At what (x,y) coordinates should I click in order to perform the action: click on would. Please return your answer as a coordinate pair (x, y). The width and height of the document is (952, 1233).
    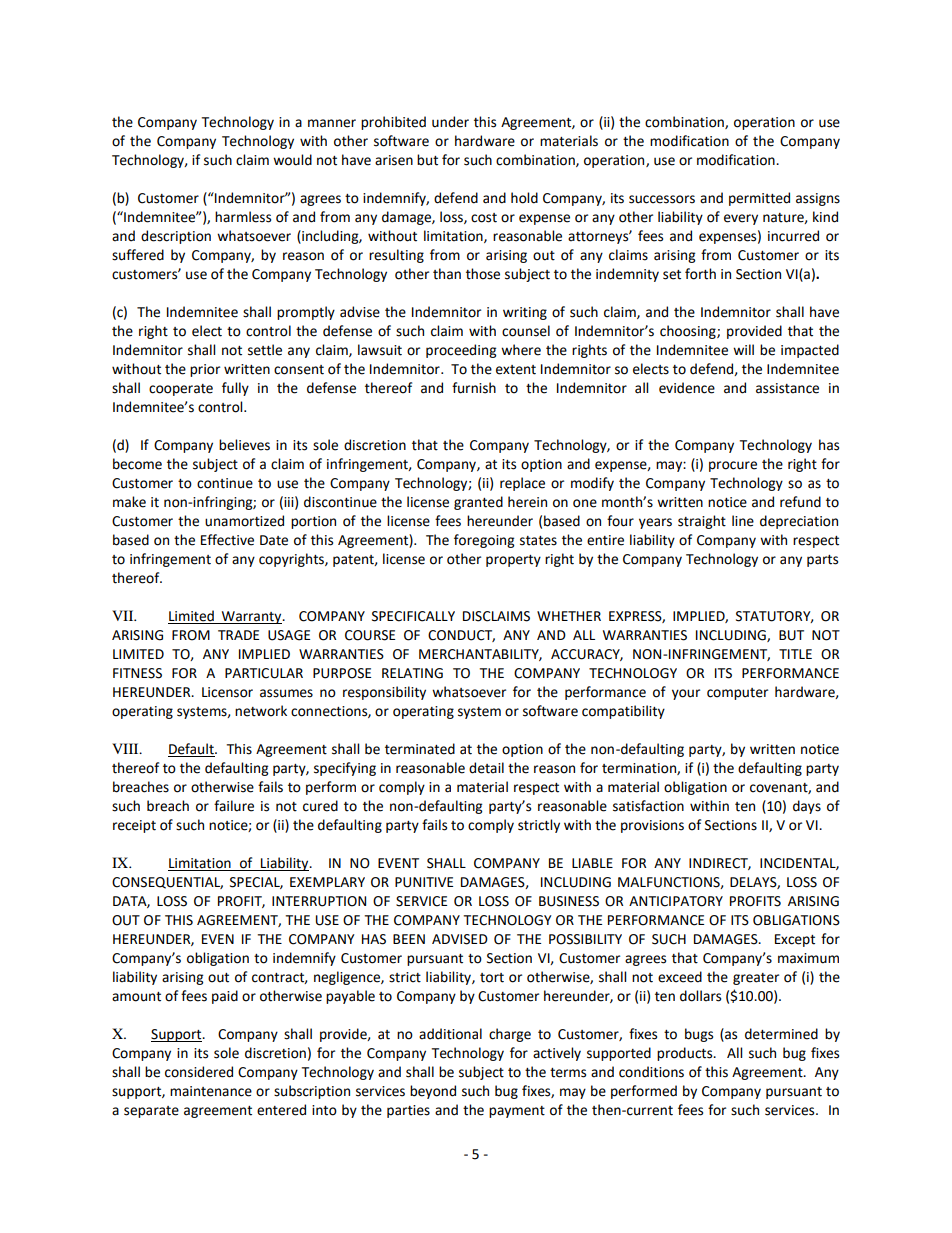
    Looking at the image, I should click on (292, 160).
